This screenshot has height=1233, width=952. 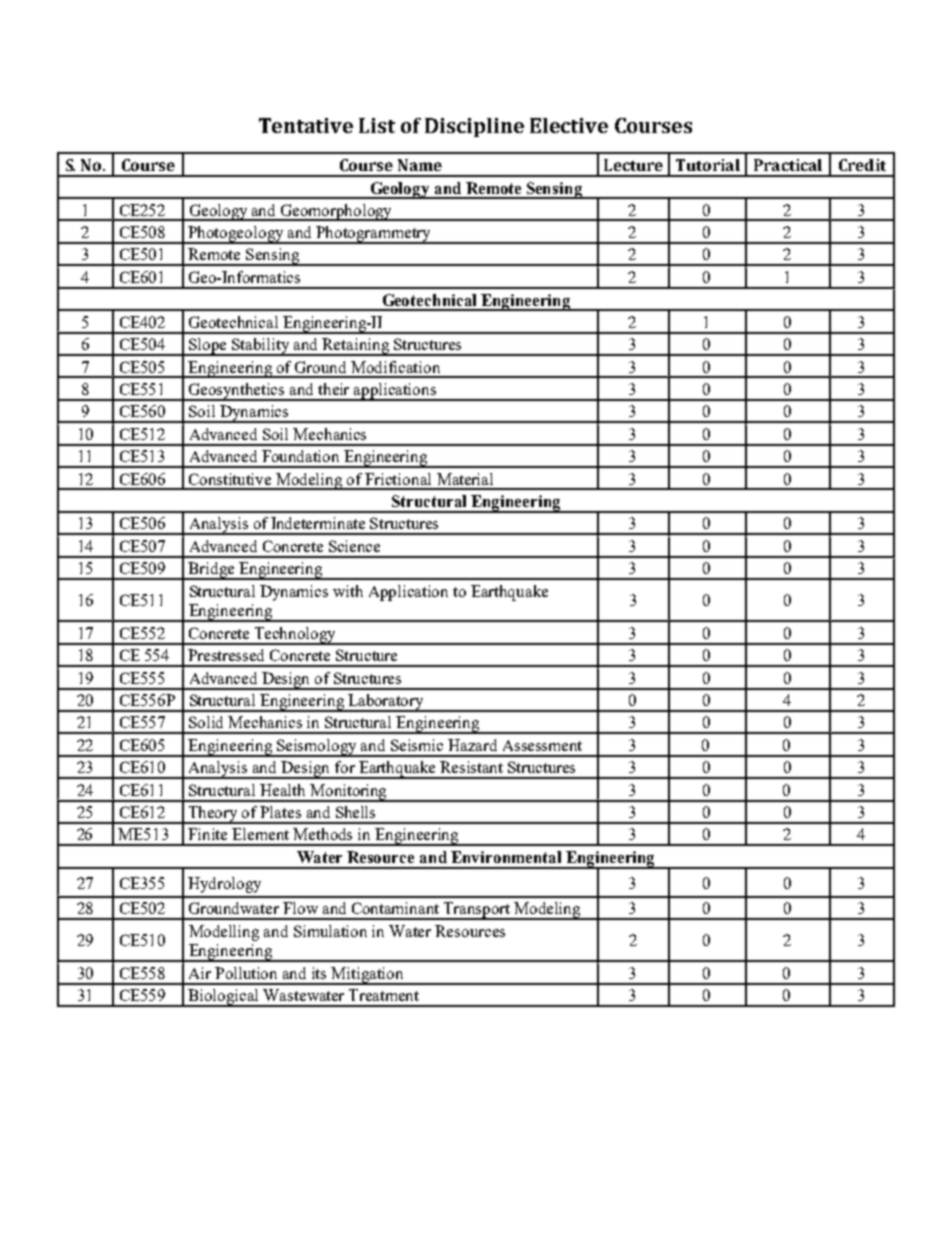 I want to click on Practical, so click(x=788, y=165).
